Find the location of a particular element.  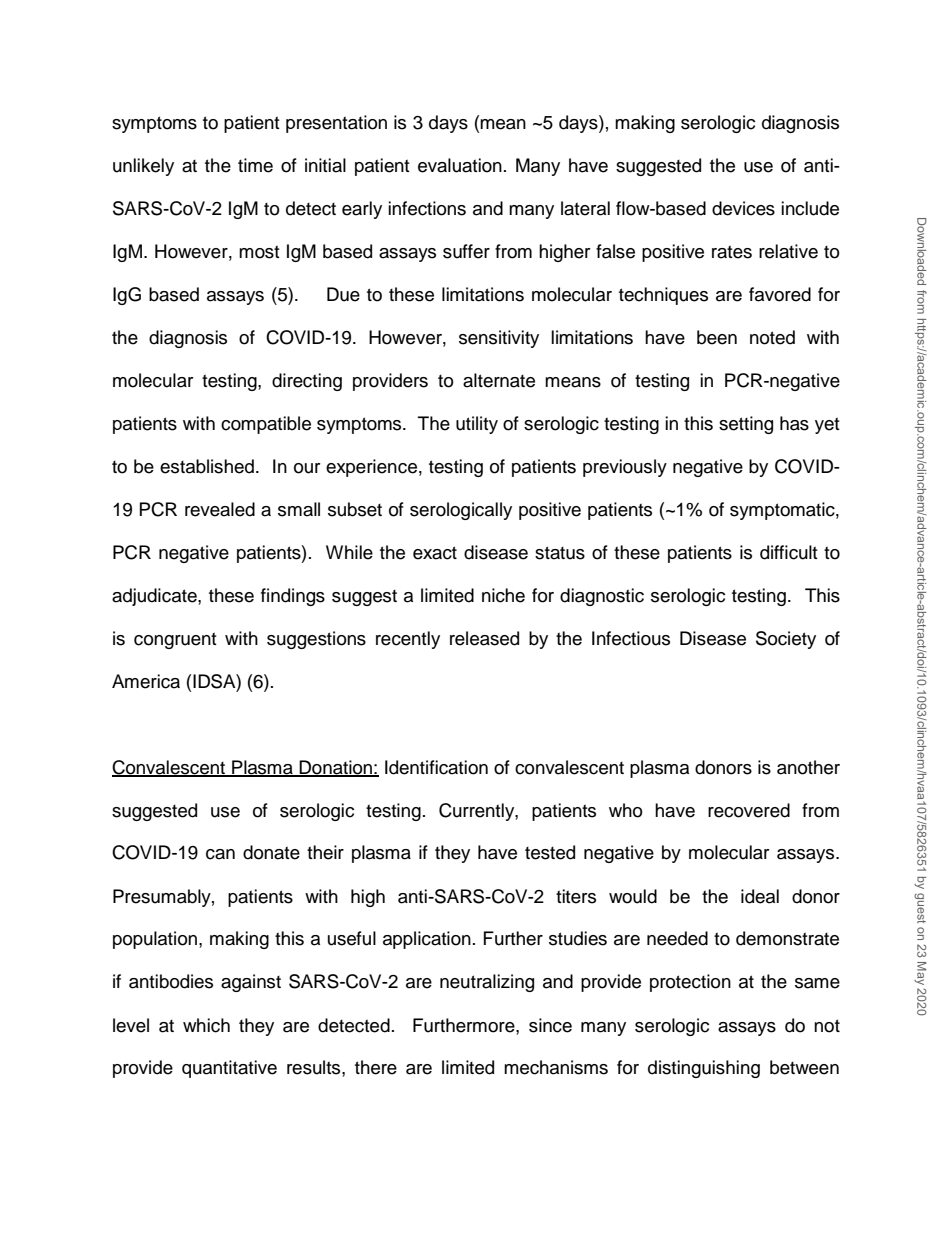

adjudicate is located at coordinates (155, 597).
